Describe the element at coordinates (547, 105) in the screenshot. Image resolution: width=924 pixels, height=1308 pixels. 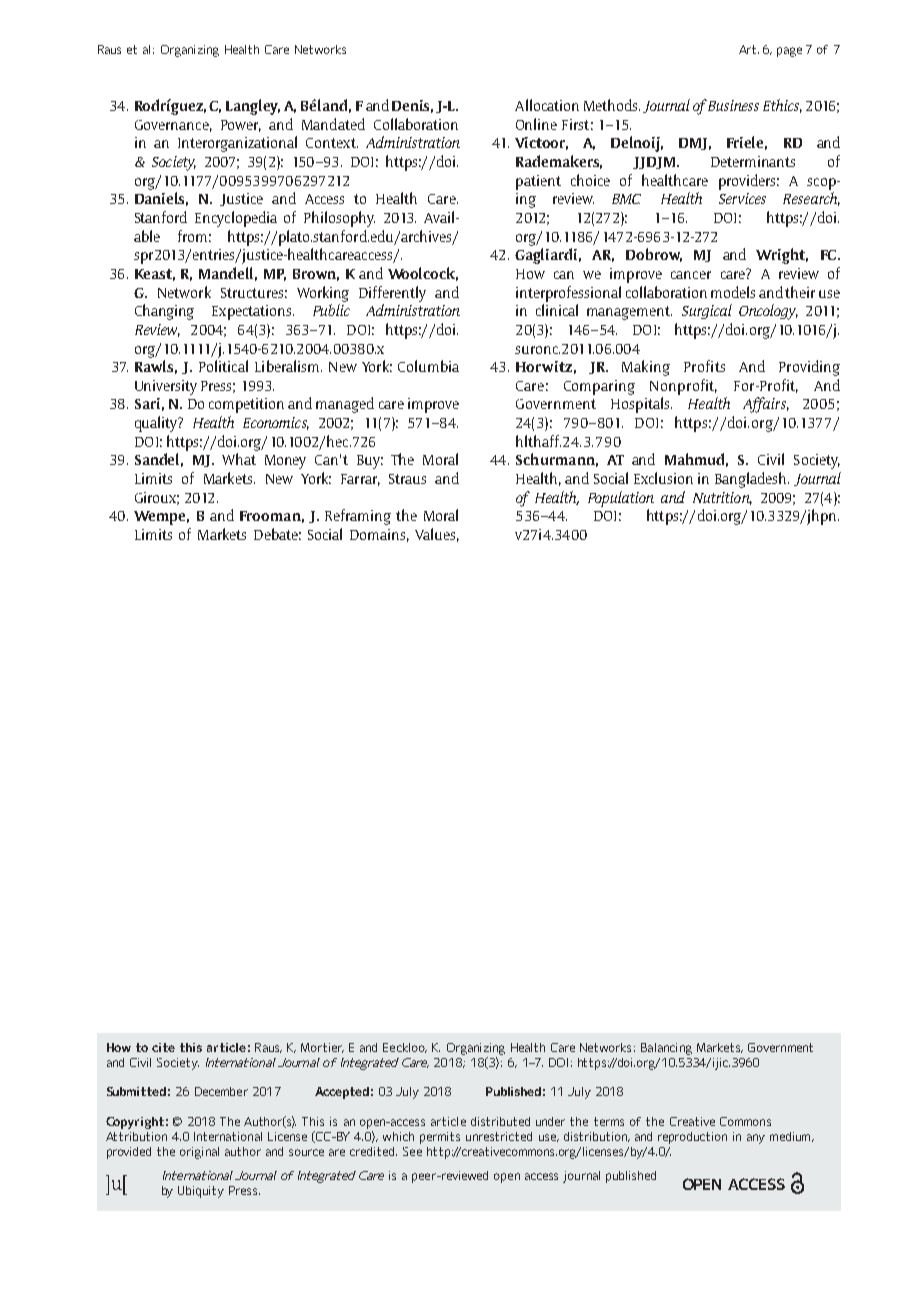
I see `Allocation` at that location.
